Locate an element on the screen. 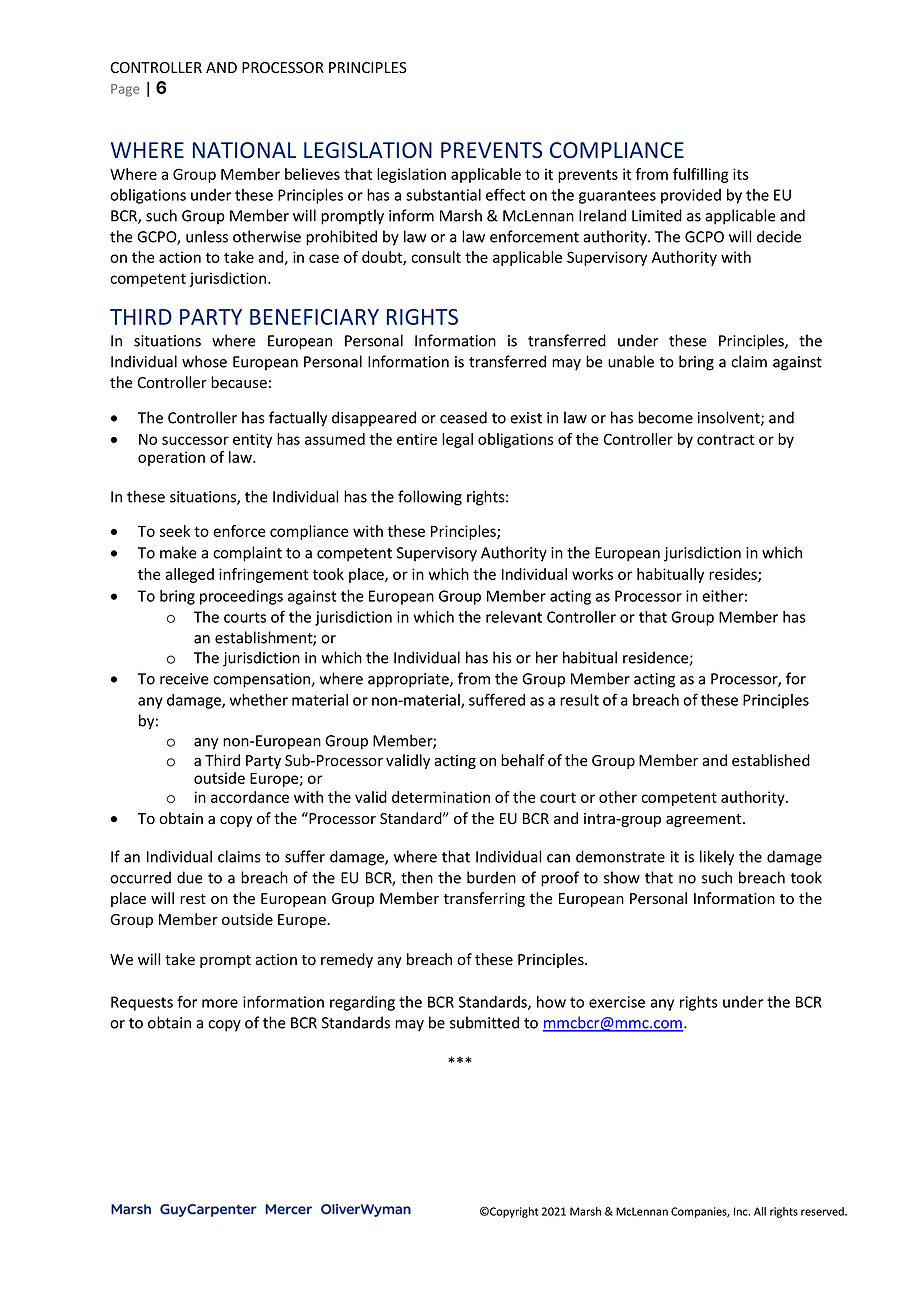  determination is located at coordinates (441, 797).
